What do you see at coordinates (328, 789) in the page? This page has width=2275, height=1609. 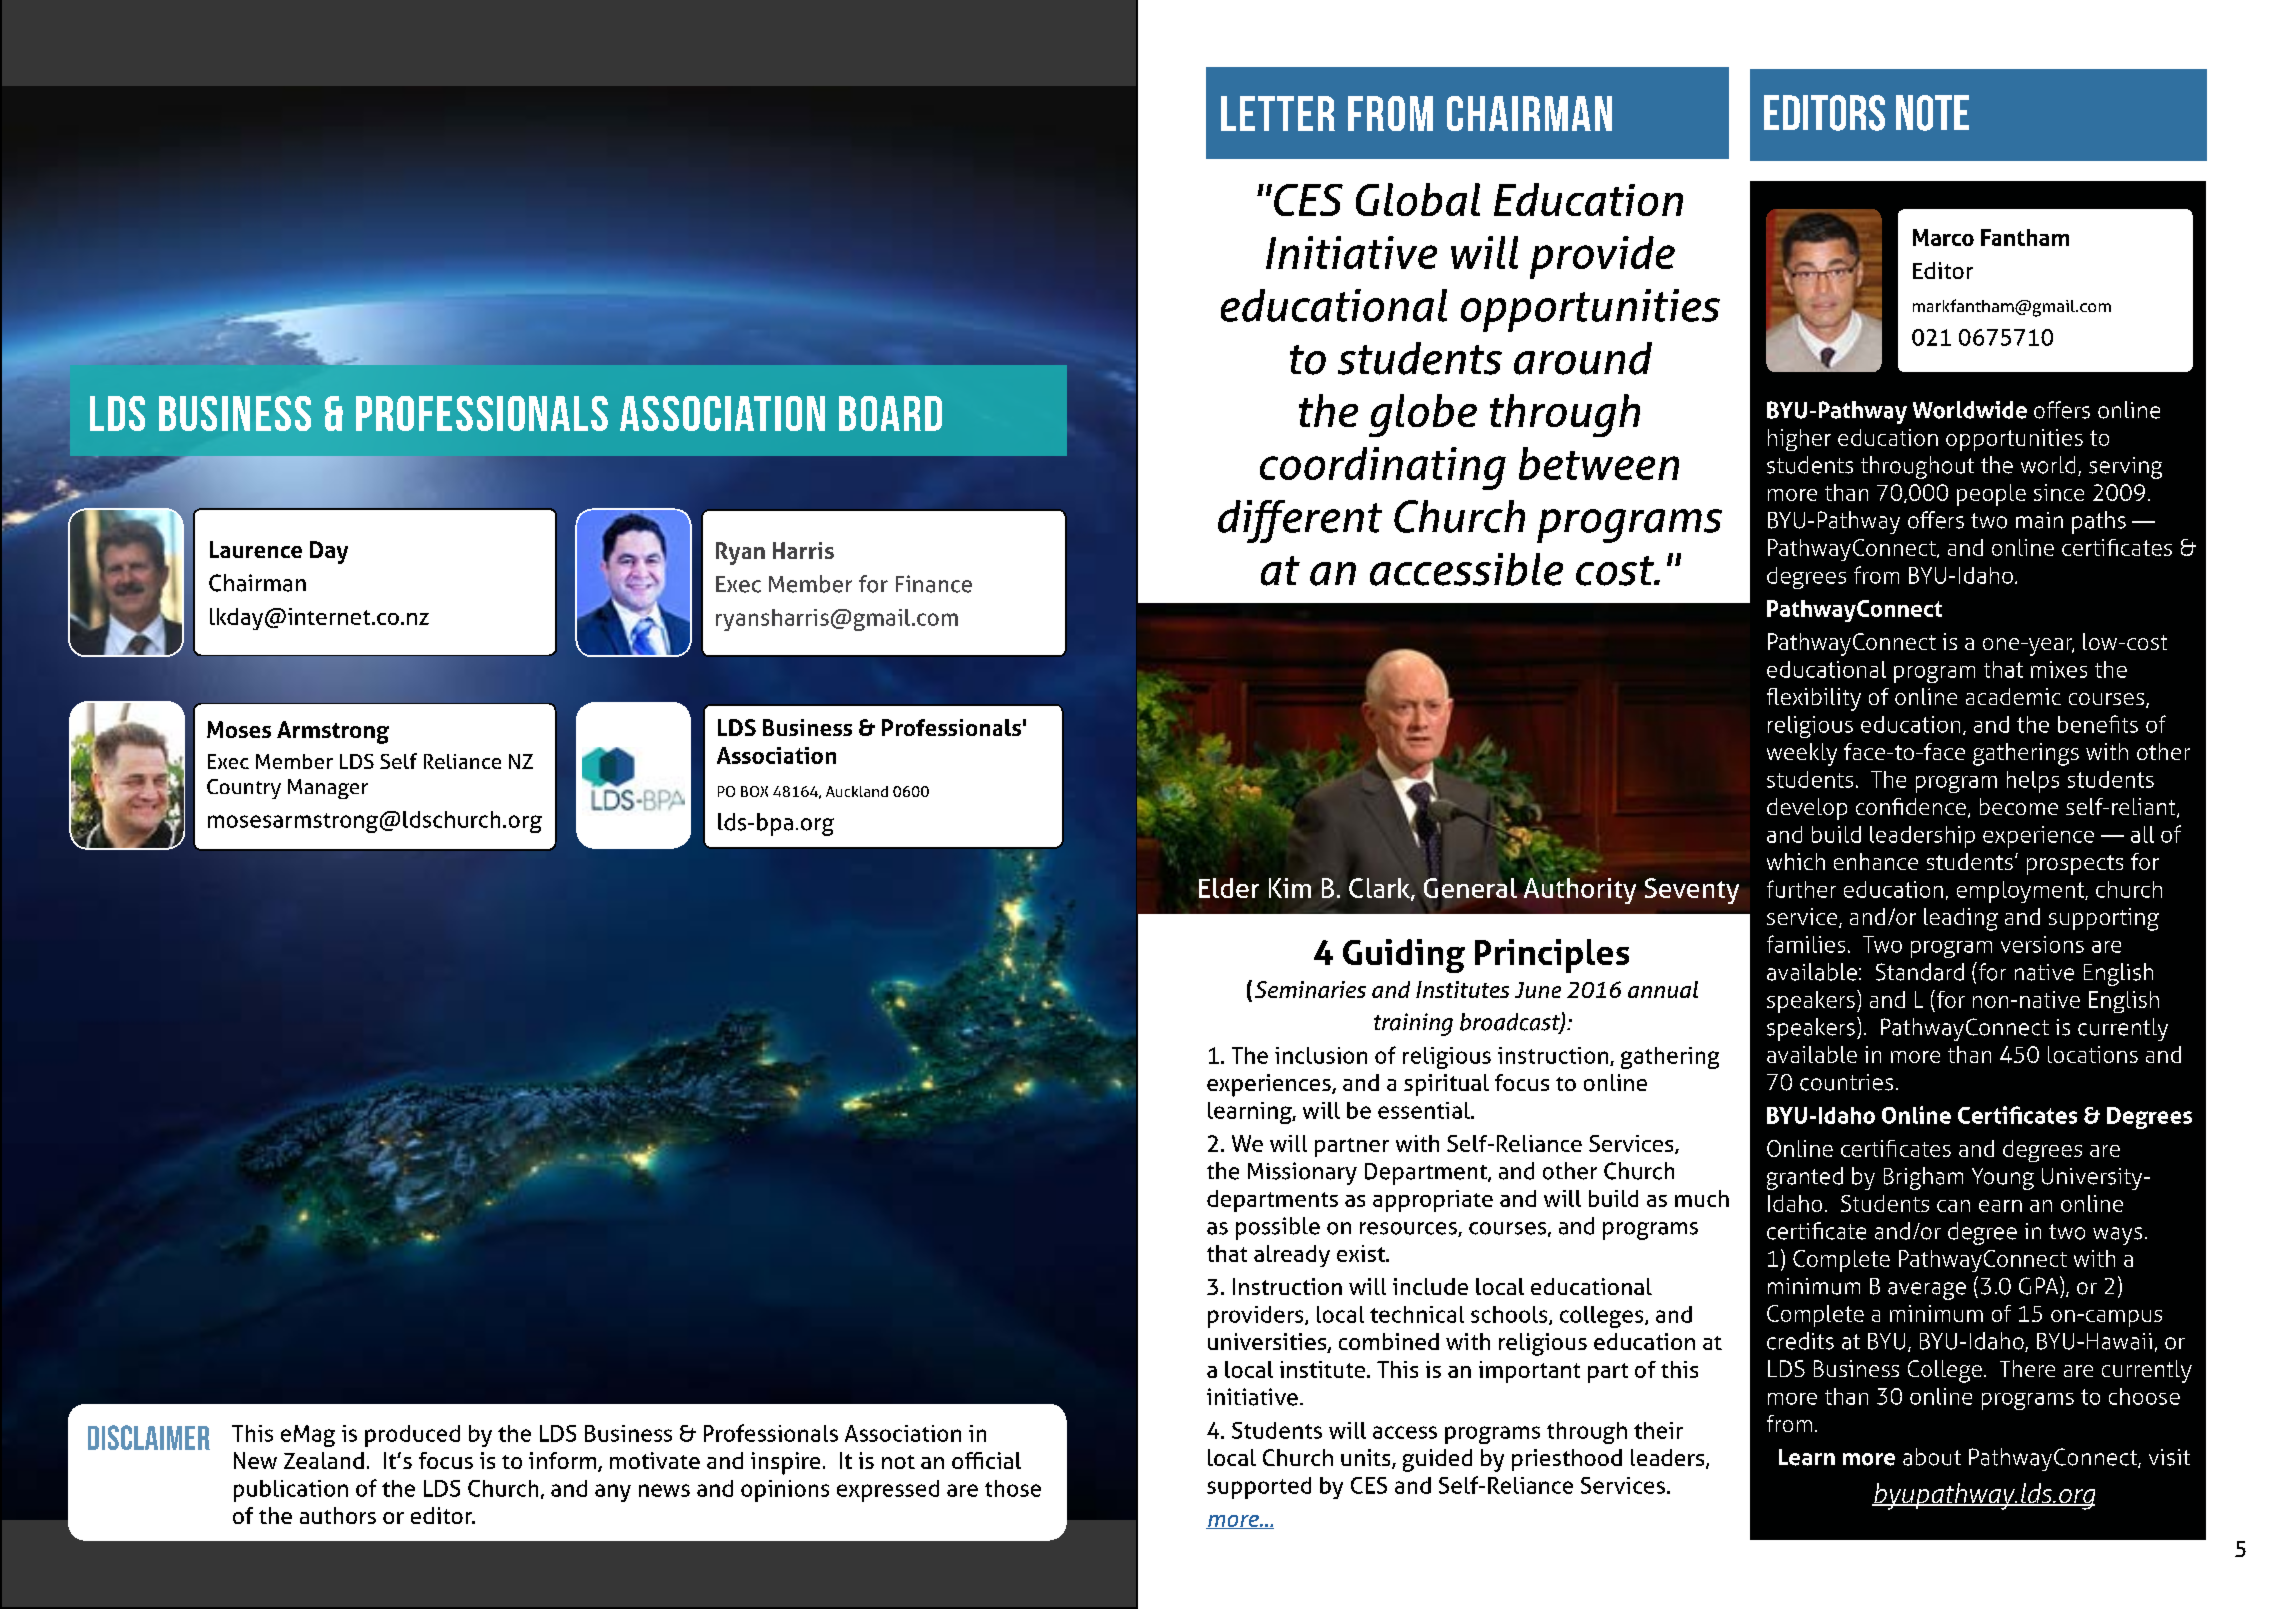 I see `Manager` at bounding box center [328, 789].
